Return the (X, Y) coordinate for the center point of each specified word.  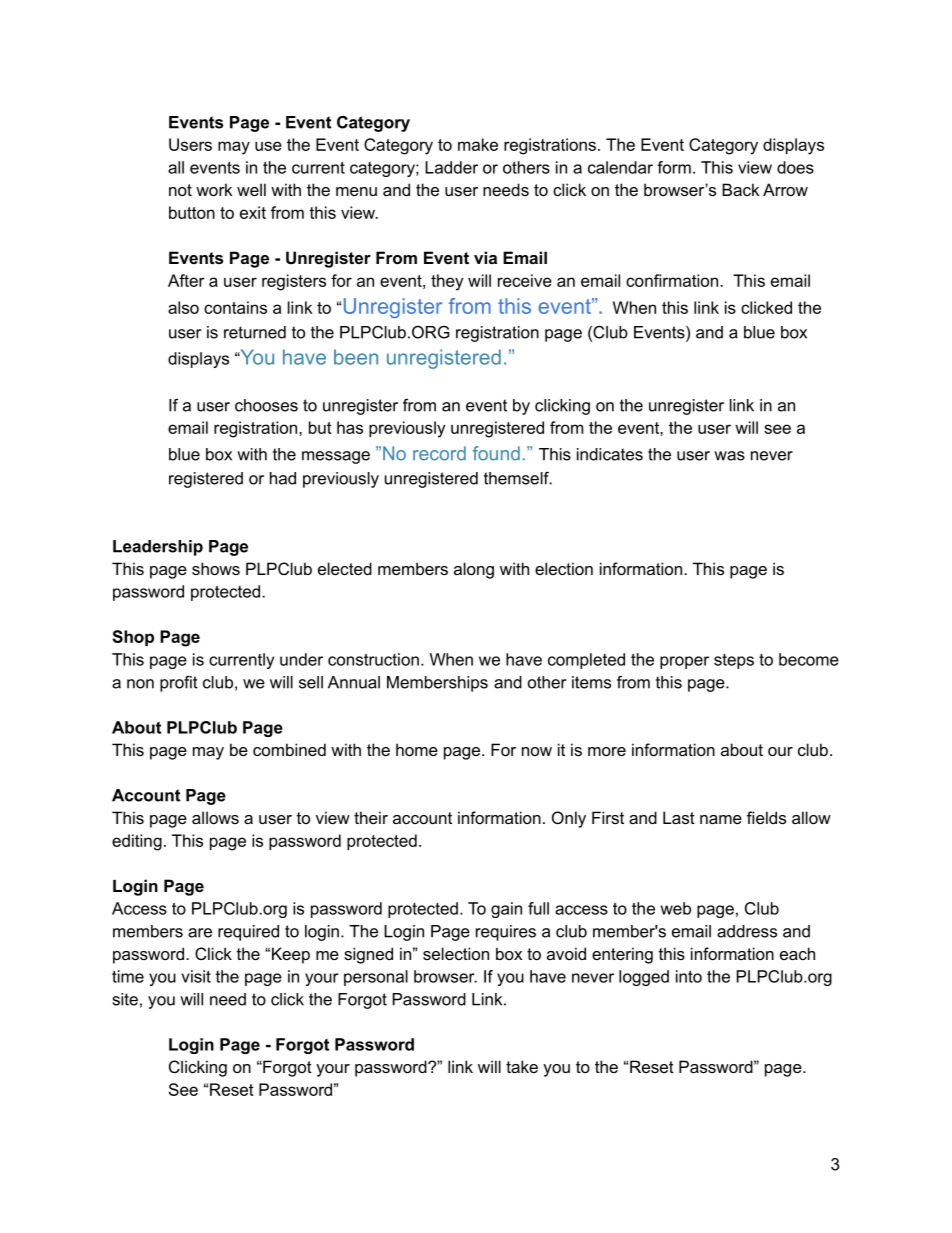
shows (216, 568)
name (721, 819)
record (439, 453)
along (474, 570)
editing (137, 842)
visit (196, 976)
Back (740, 189)
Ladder (451, 167)
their (371, 817)
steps (734, 661)
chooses (266, 405)
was (729, 456)
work (214, 189)
